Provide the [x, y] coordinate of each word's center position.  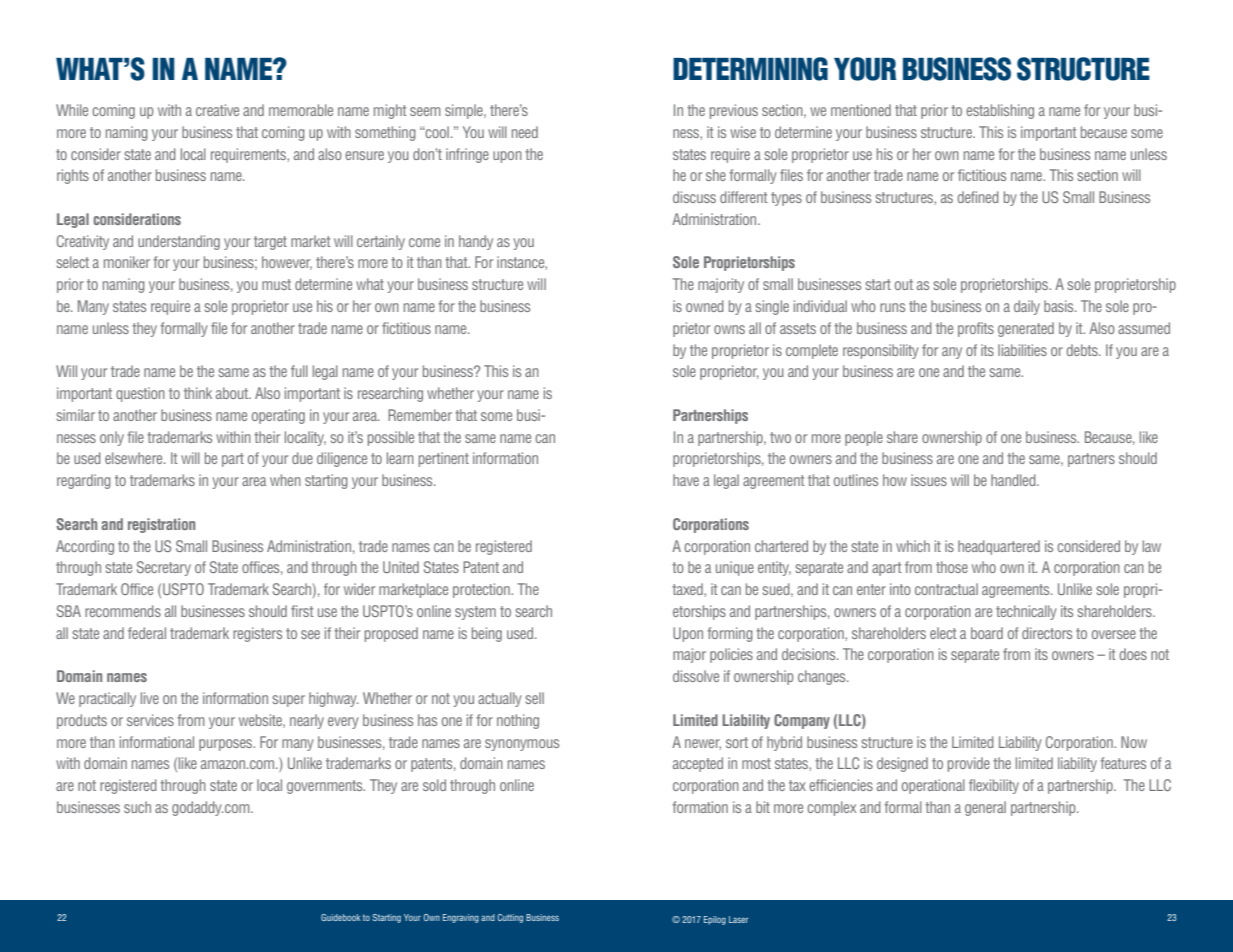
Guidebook [341, 917]
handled [1014, 480]
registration [161, 525]
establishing [1000, 111]
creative [217, 110]
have [686, 480]
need [525, 132]
